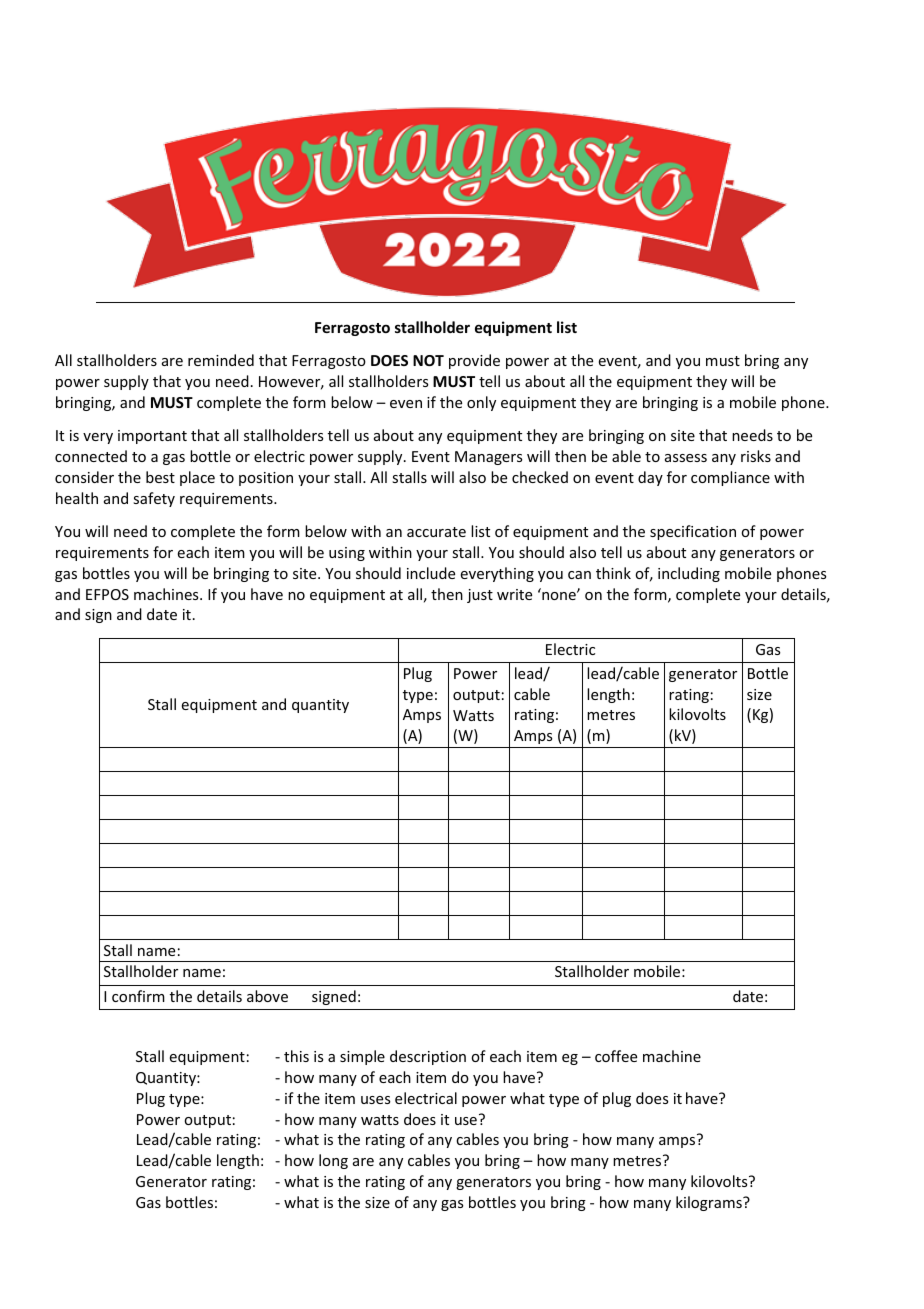  Describe the element at coordinates (267, 996) in the document. I see `above` at that location.
